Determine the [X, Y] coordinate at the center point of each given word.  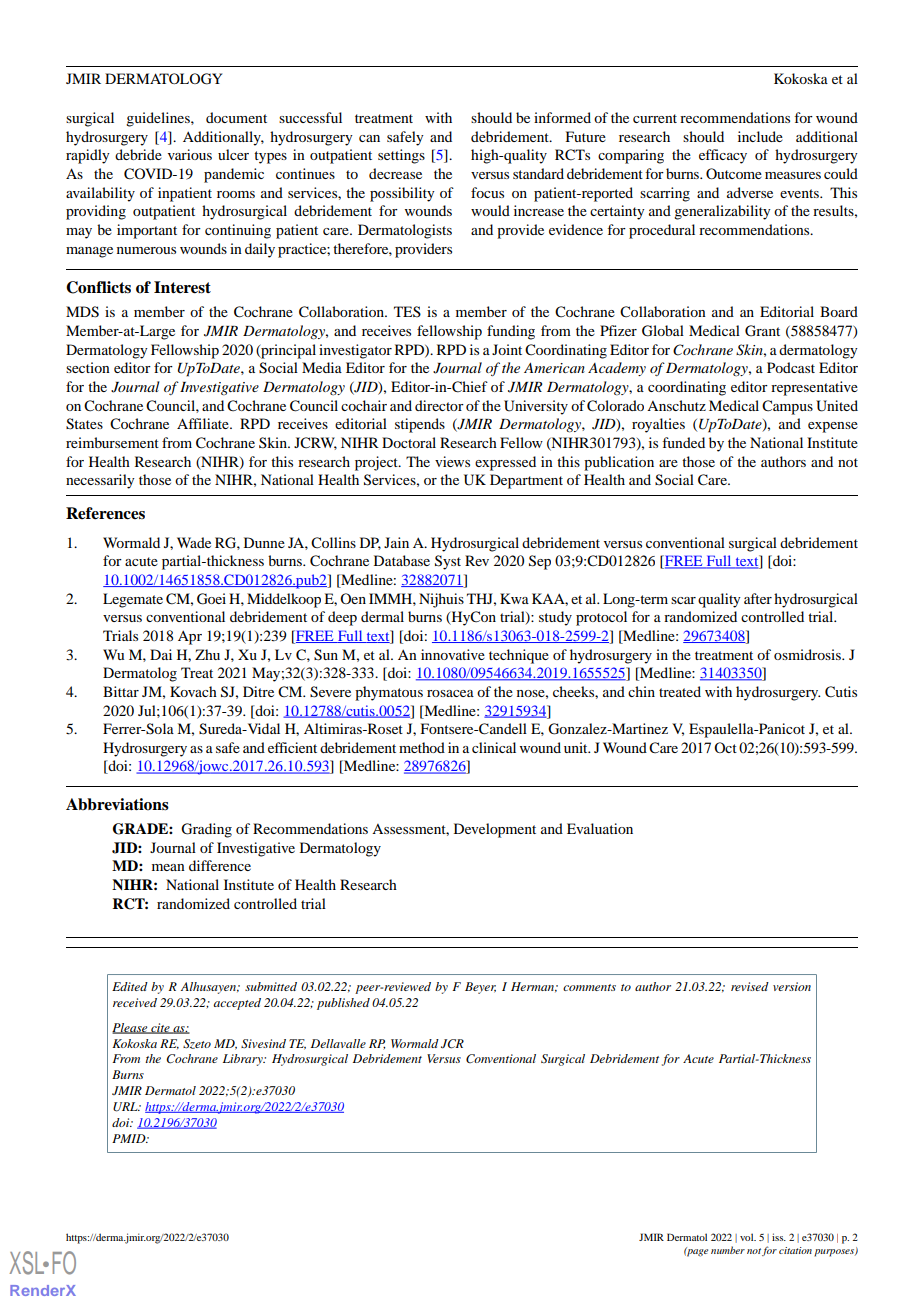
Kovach [193, 691]
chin [641, 691]
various [190, 154]
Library [244, 1060]
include [760, 136]
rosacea [450, 693]
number [728, 1250]
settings [401, 156]
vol [748, 1237]
